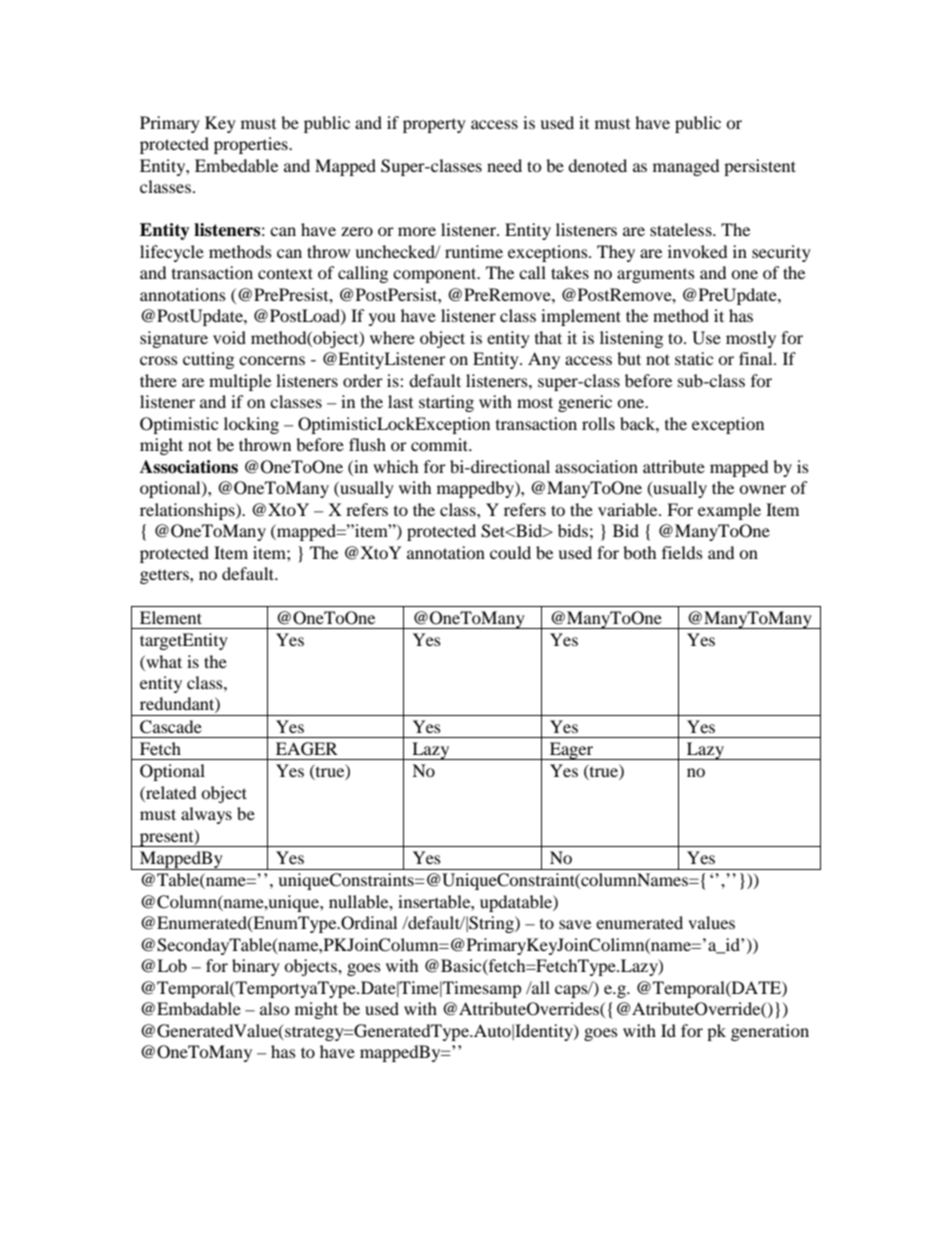  What do you see at coordinates (711, 922) in the screenshot?
I see `values` at bounding box center [711, 922].
